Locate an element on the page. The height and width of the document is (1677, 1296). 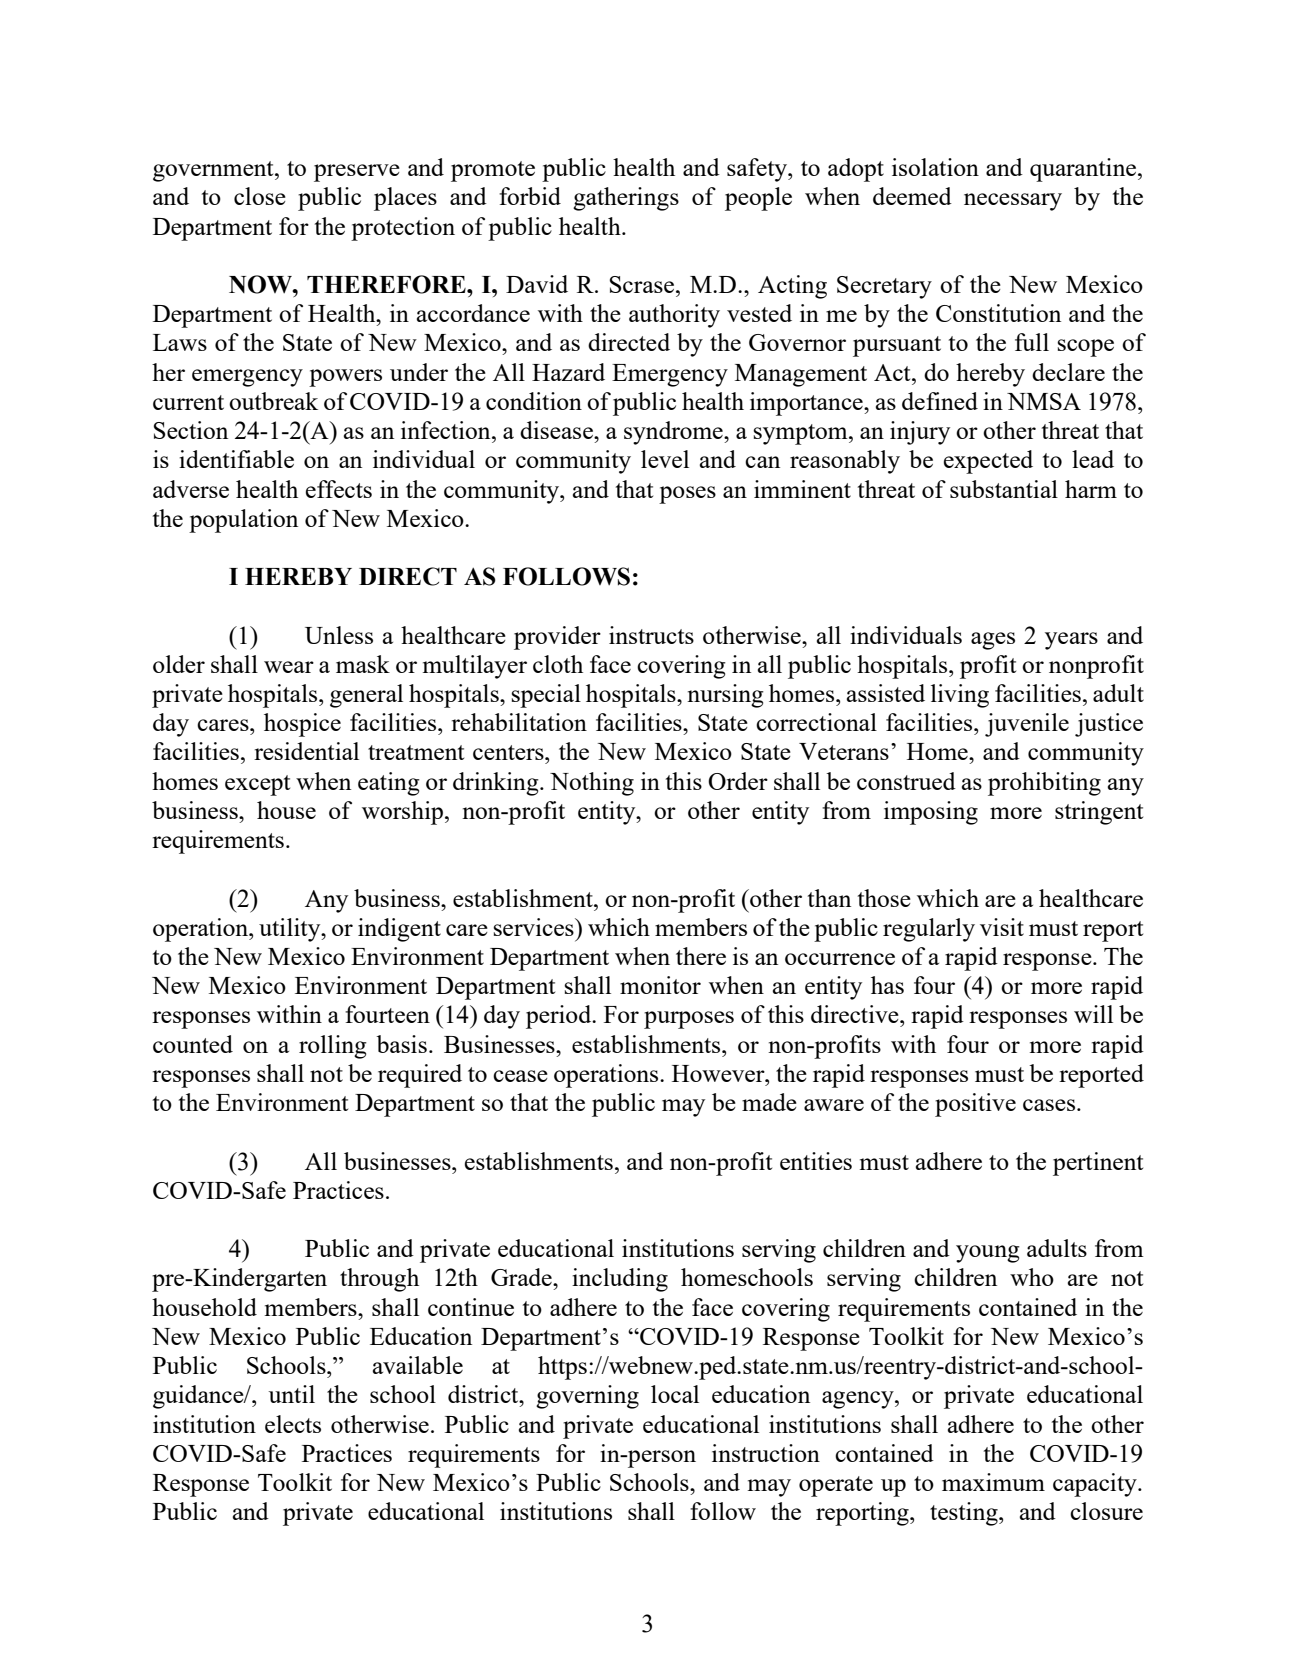
elects is located at coordinates (293, 1424).
